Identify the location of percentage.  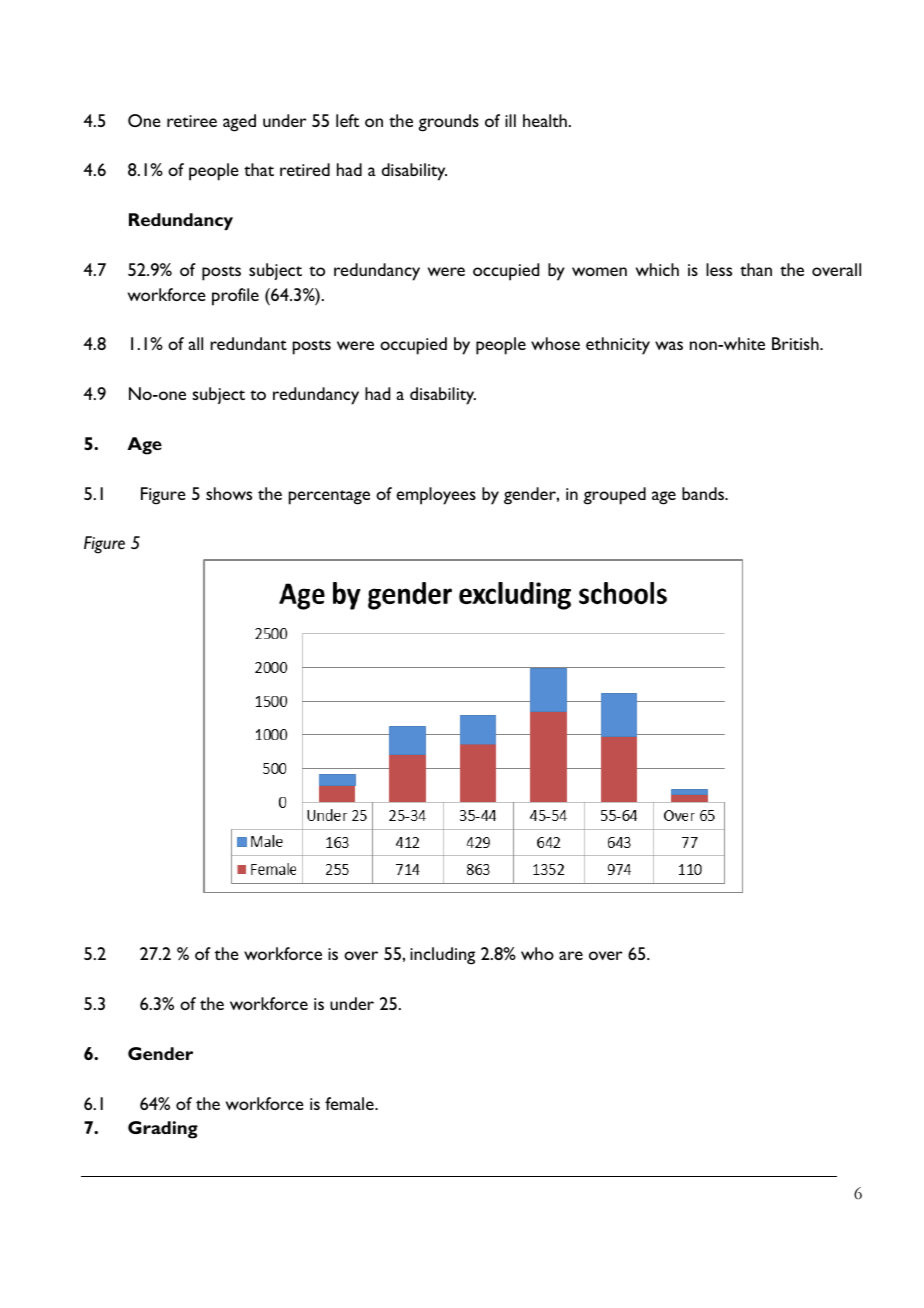
(329, 497).
